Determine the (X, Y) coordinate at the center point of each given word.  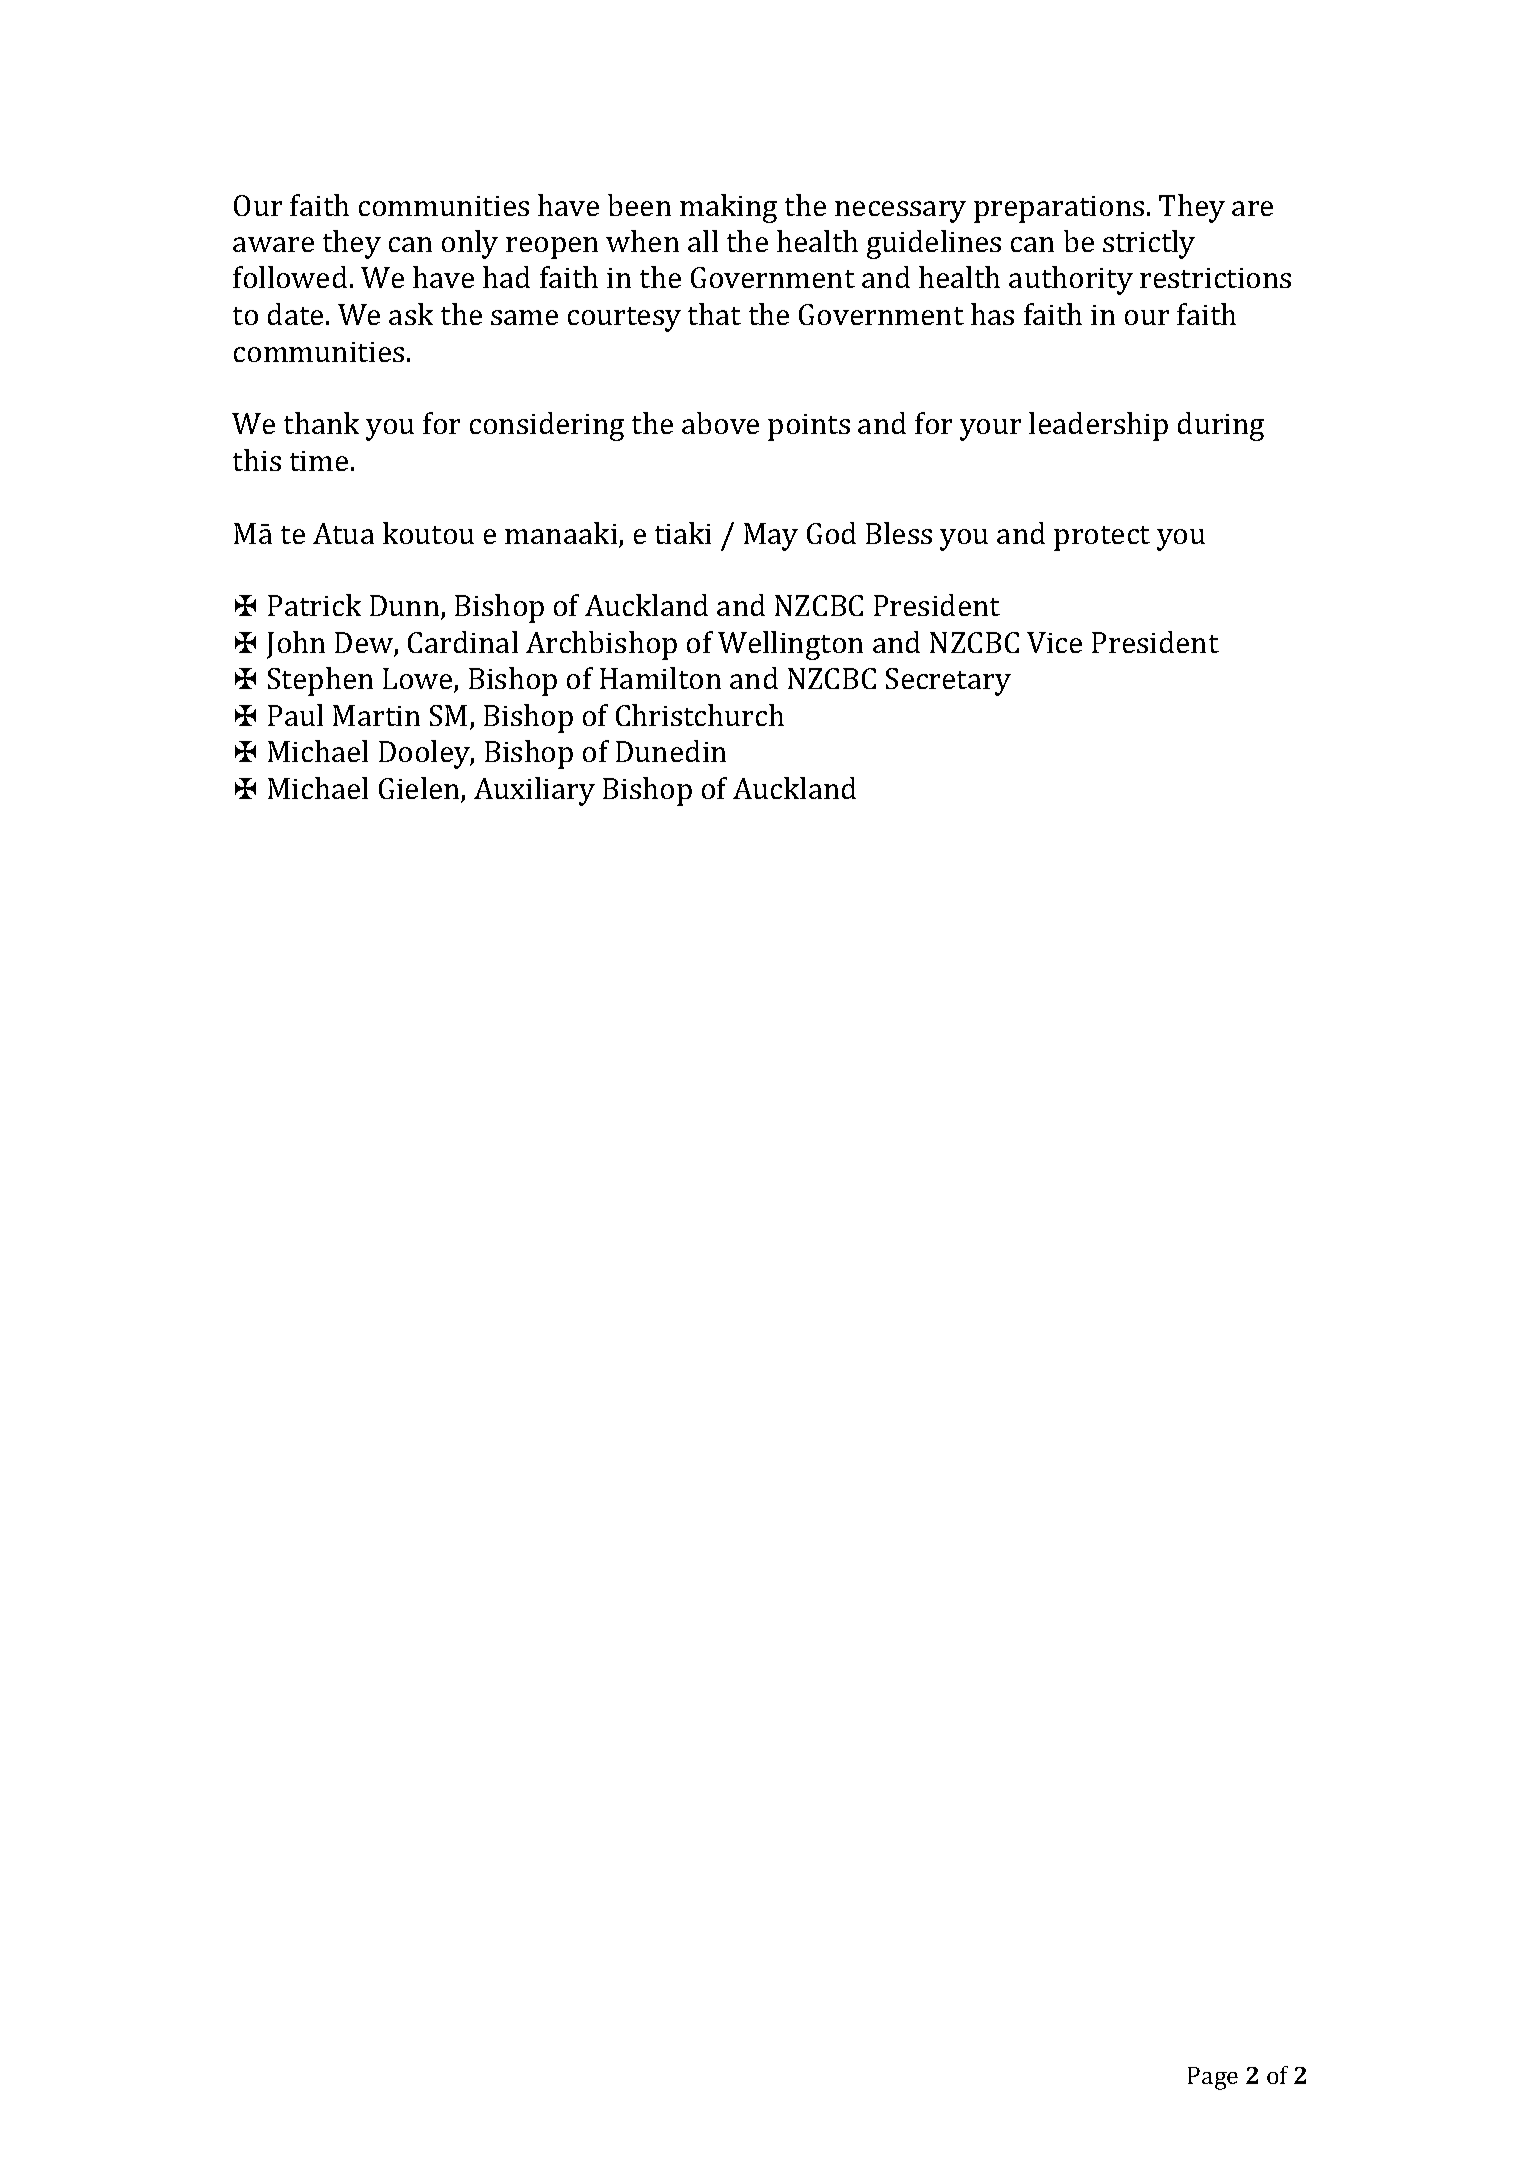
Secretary (948, 682)
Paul (295, 715)
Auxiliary (534, 791)
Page (1213, 2078)
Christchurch (700, 715)
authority (1071, 280)
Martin (376, 715)
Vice (1054, 642)
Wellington (790, 645)
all (703, 241)
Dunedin (671, 751)
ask (411, 314)
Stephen (320, 681)
